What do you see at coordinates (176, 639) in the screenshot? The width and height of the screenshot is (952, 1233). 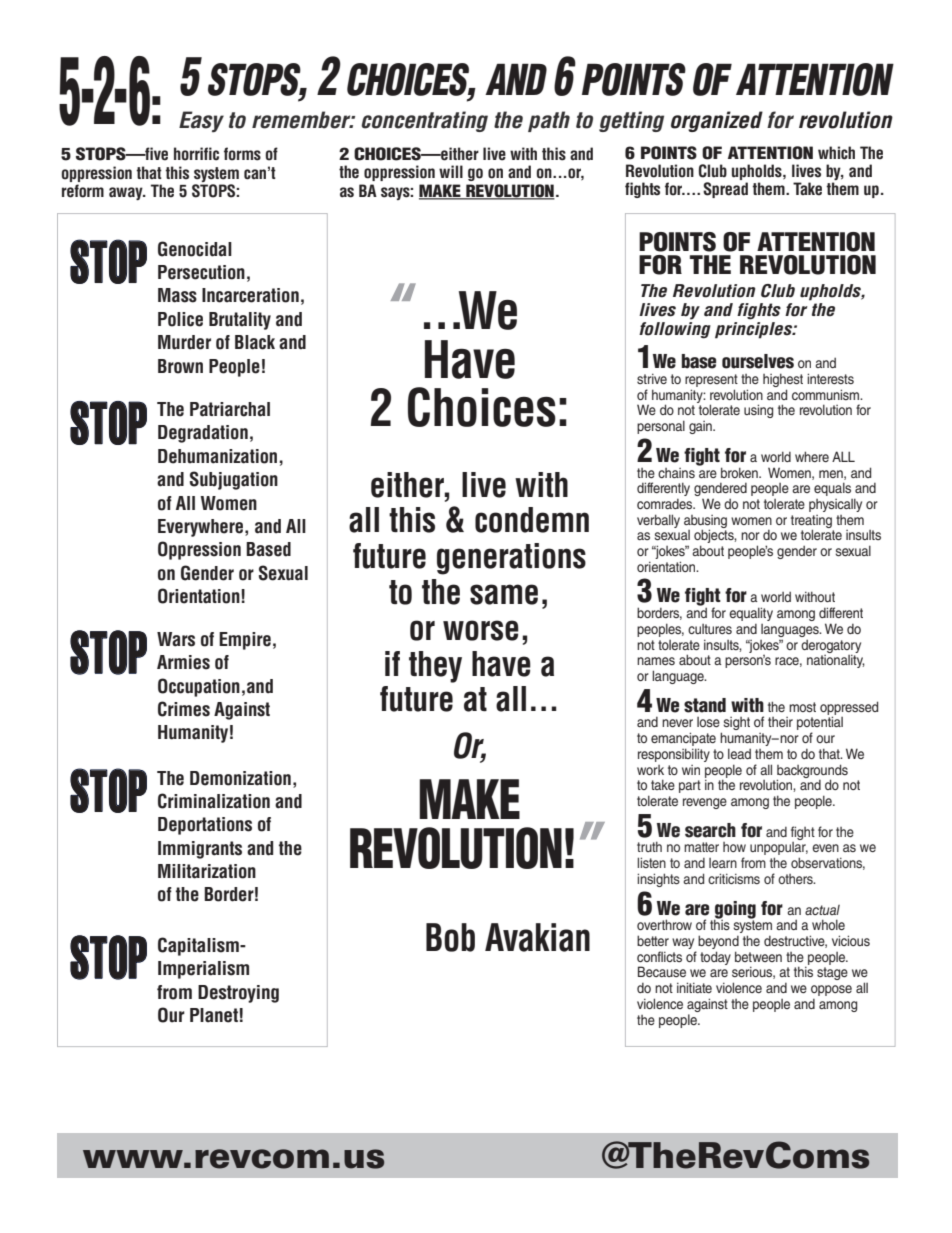 I see `Wars` at bounding box center [176, 639].
